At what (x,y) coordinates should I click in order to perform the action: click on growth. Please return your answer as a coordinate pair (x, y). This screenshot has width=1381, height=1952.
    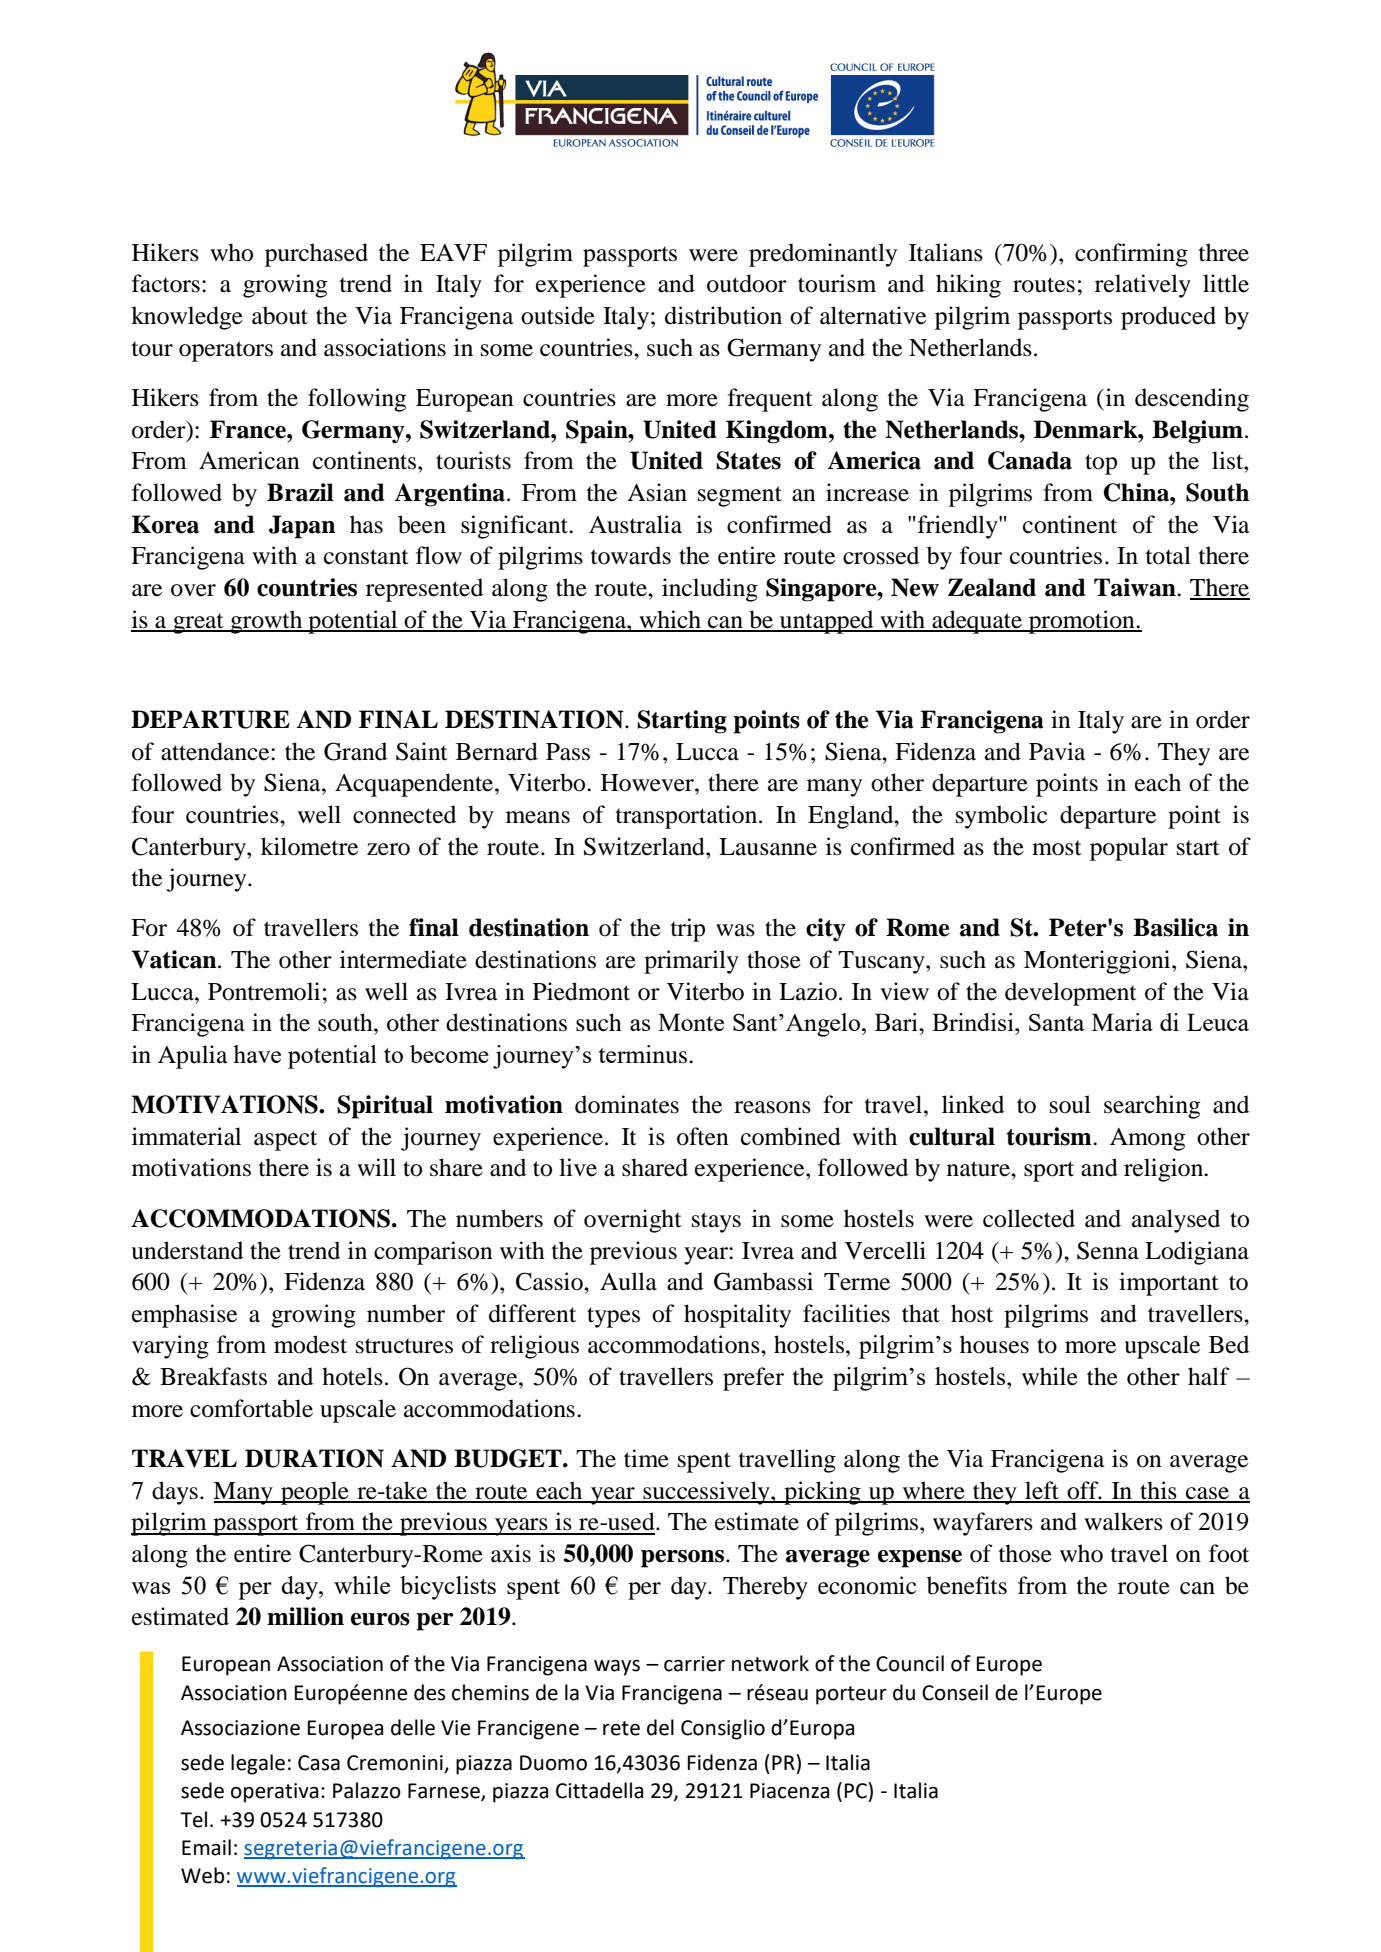
    Looking at the image, I should click on (266, 622).
